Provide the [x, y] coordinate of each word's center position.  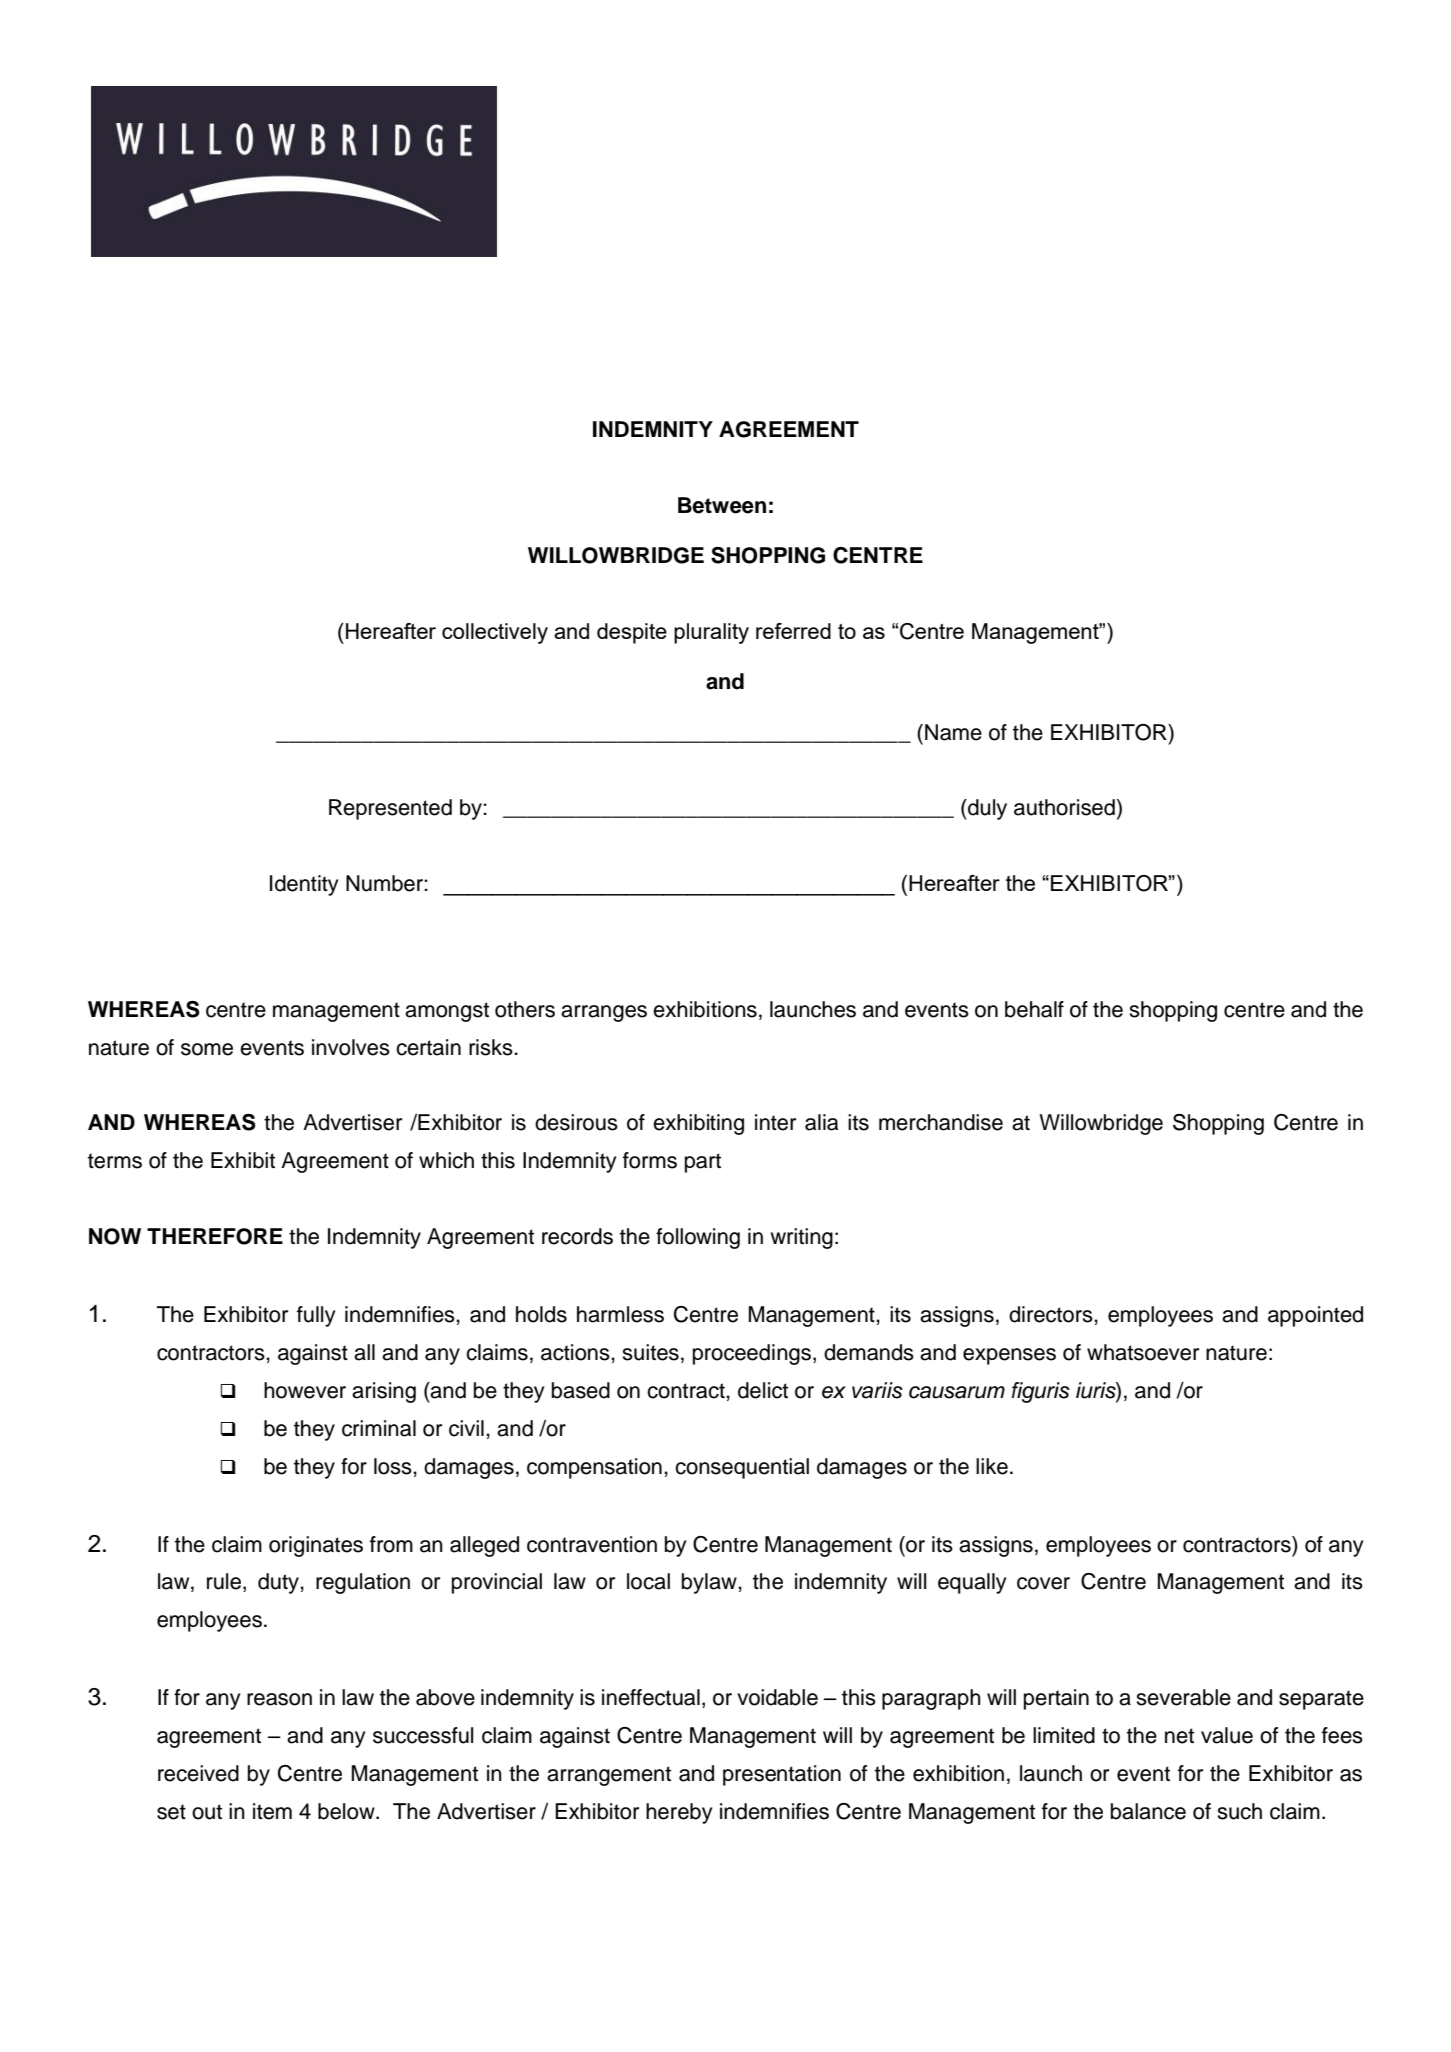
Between [722, 505]
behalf [1034, 1009]
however [305, 1390]
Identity [304, 885]
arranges [604, 1013]
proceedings [752, 1354]
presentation [782, 1775]
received [198, 1773]
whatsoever [1143, 1352]
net [1179, 1736]
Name [953, 732]
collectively [495, 633]
